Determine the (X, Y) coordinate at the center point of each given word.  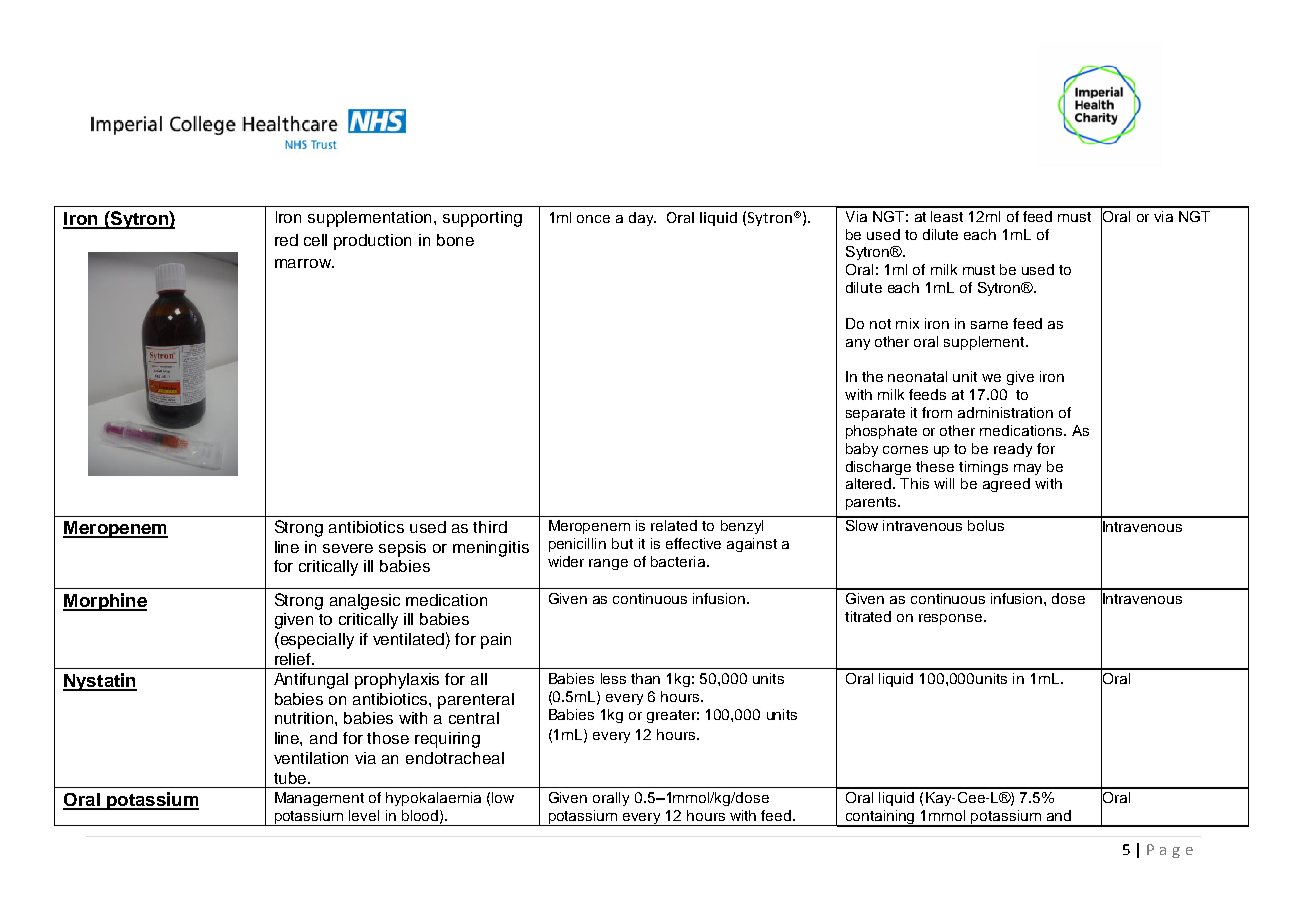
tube (291, 778)
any (858, 344)
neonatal (917, 376)
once (593, 219)
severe (348, 548)
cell (315, 240)
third (490, 527)
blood (421, 816)
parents (872, 503)
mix (907, 323)
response (950, 619)
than (645, 678)
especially (316, 640)
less (613, 678)
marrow (304, 263)
